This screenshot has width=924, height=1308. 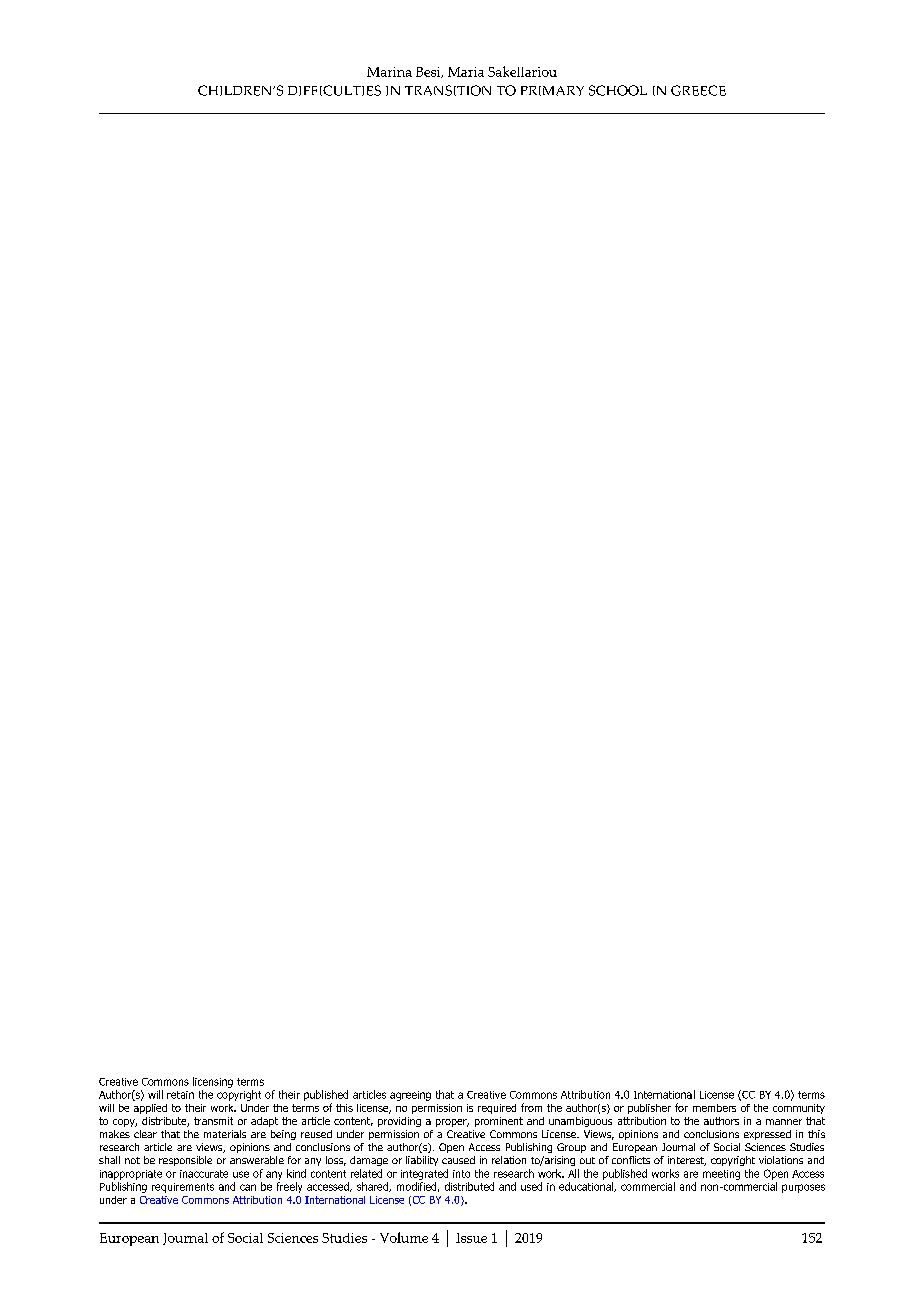 I want to click on agreeing, so click(x=410, y=1096).
